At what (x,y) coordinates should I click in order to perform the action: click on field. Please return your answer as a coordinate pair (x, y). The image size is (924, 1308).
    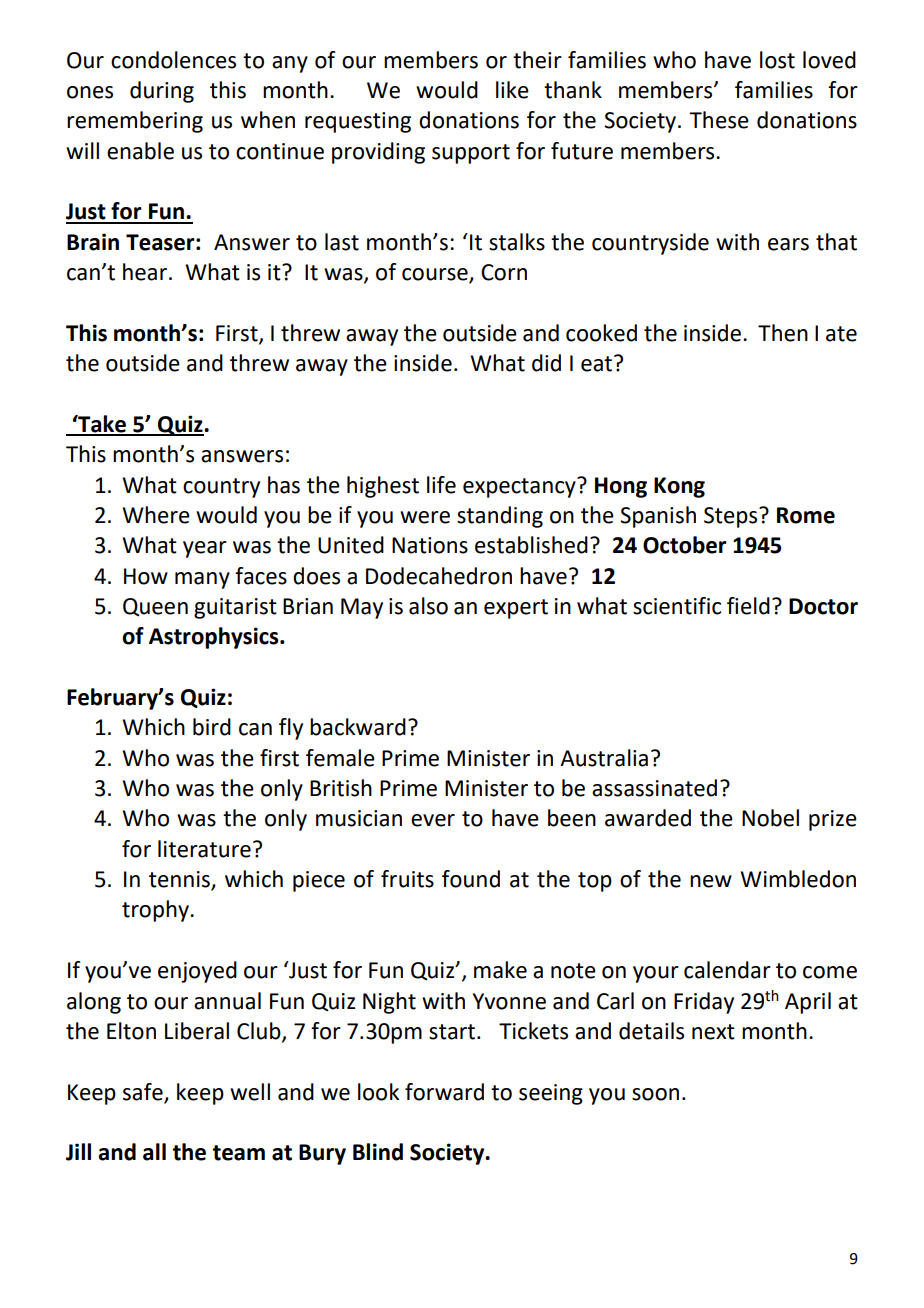
    Looking at the image, I should click on (748, 606).
